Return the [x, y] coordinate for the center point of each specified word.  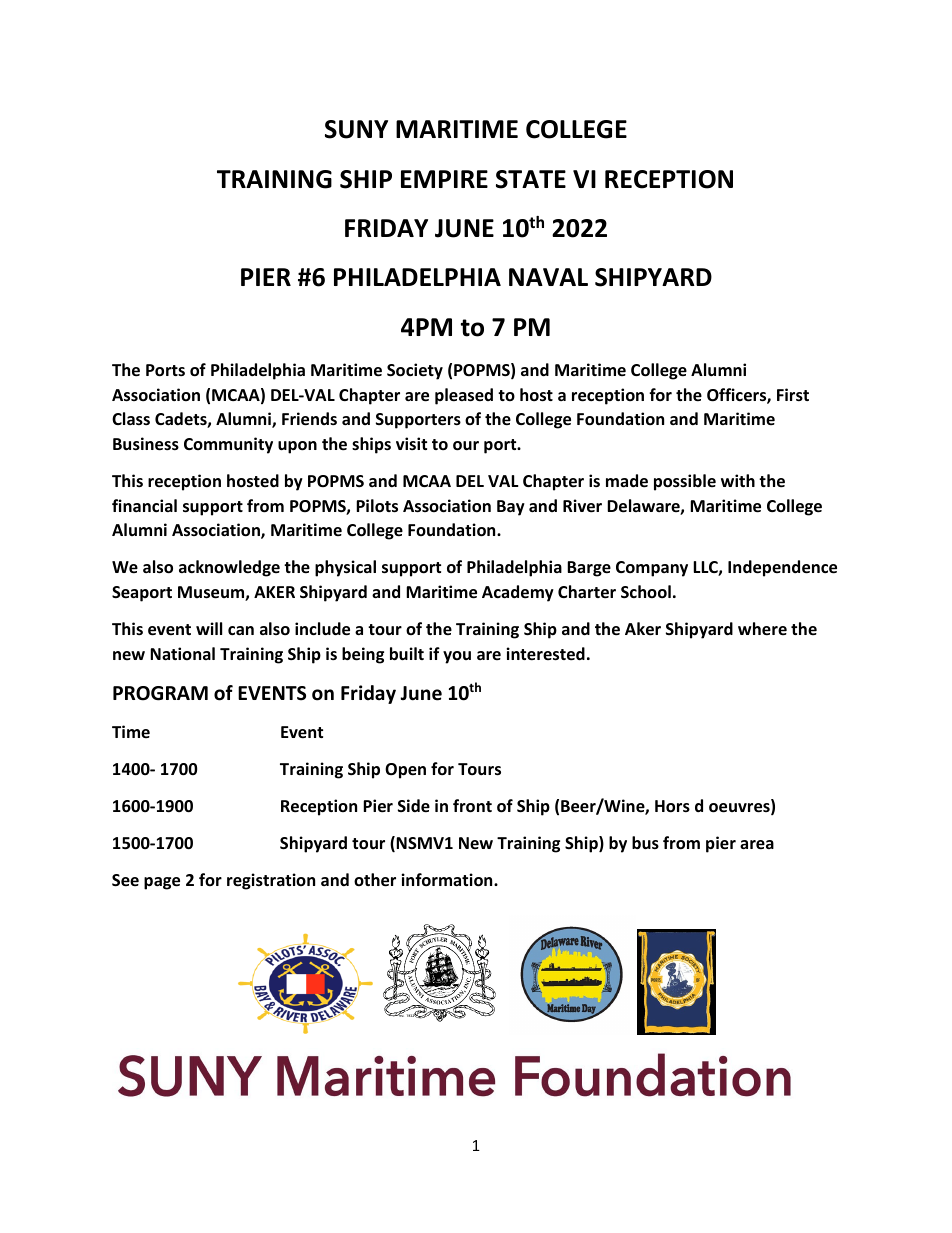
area [757, 845]
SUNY [356, 129]
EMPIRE [444, 179]
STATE [531, 179]
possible [685, 482]
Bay [511, 508]
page [162, 883]
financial [144, 505]
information [448, 880]
